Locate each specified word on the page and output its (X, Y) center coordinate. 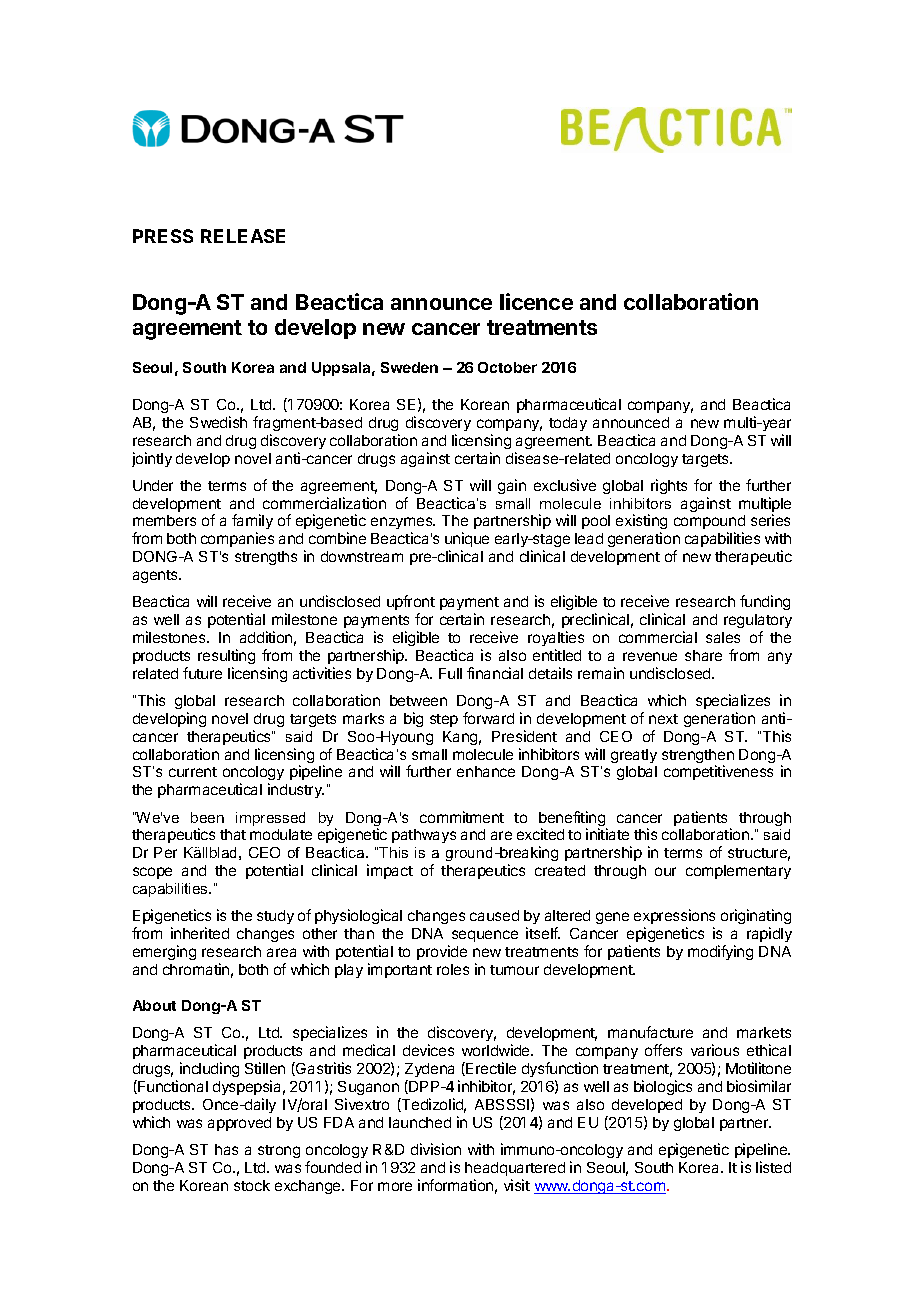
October (507, 367)
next (663, 719)
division (436, 1149)
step (444, 720)
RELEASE (243, 236)
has (226, 1149)
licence (536, 301)
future (202, 673)
